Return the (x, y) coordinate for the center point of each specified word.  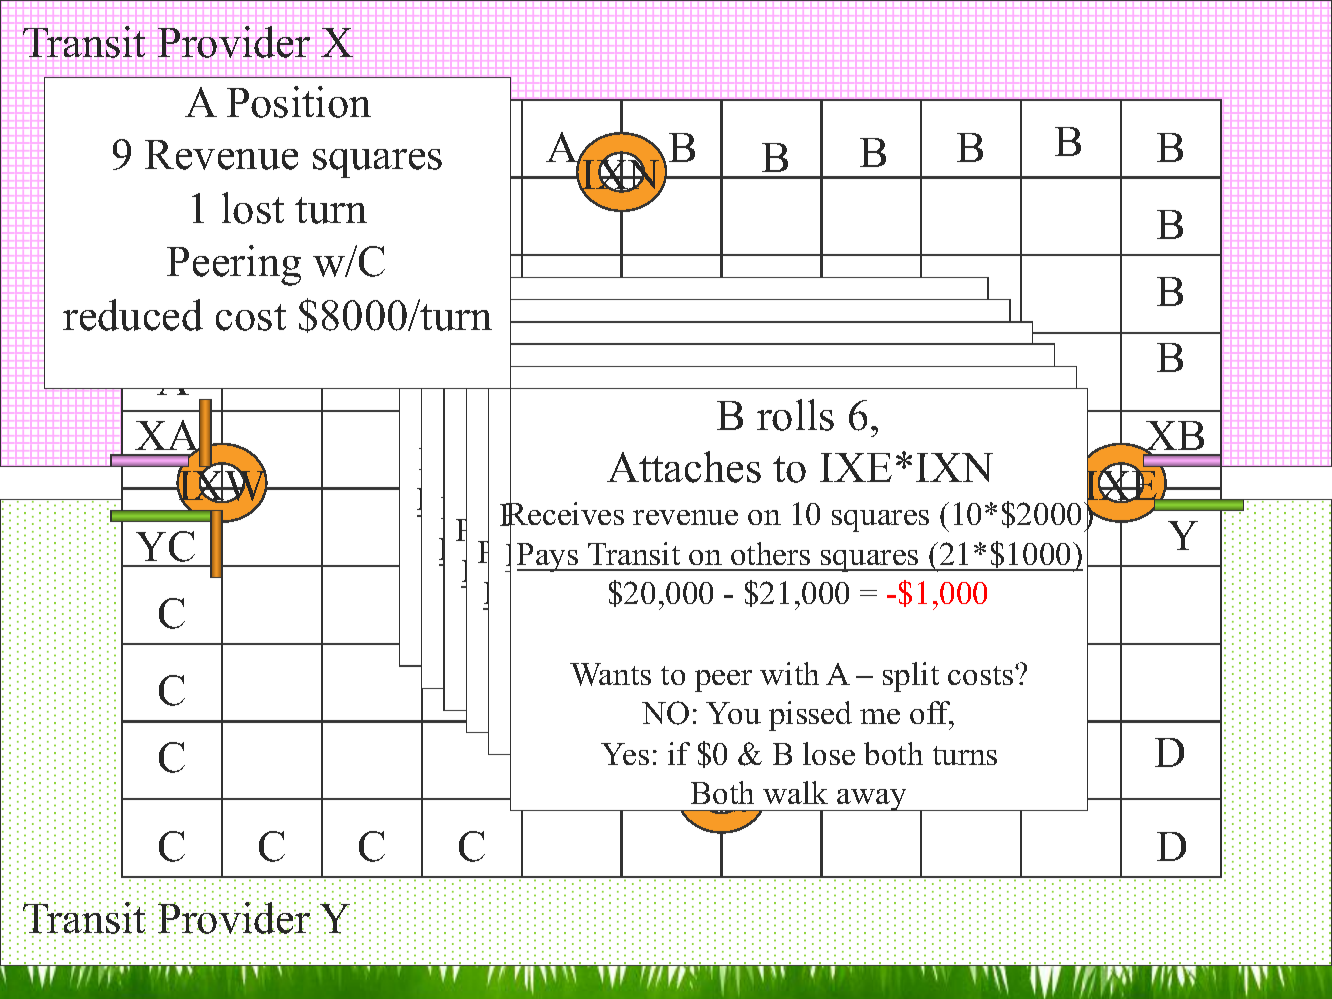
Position (299, 102)
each (932, 715)
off (932, 714)
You (733, 713)
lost (253, 208)
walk (795, 792)
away (872, 800)
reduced (133, 315)
